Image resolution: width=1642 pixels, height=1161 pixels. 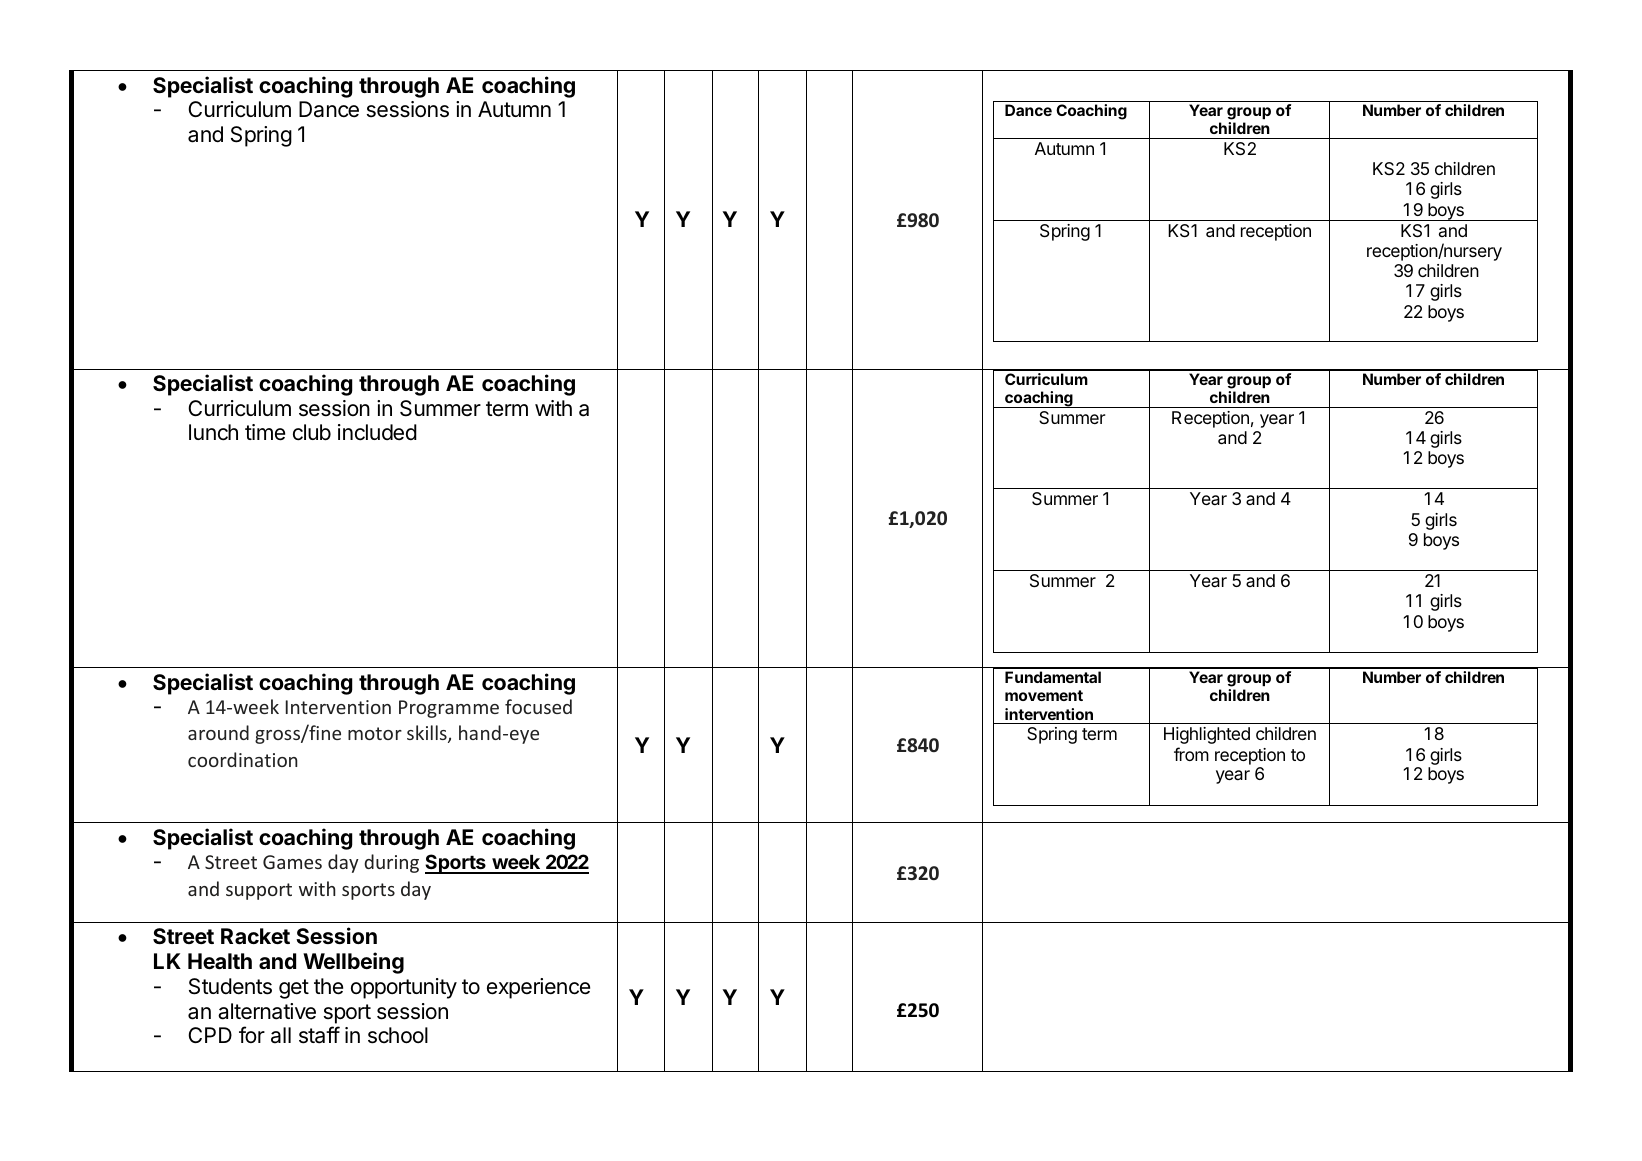 I want to click on focused, so click(x=538, y=706).
